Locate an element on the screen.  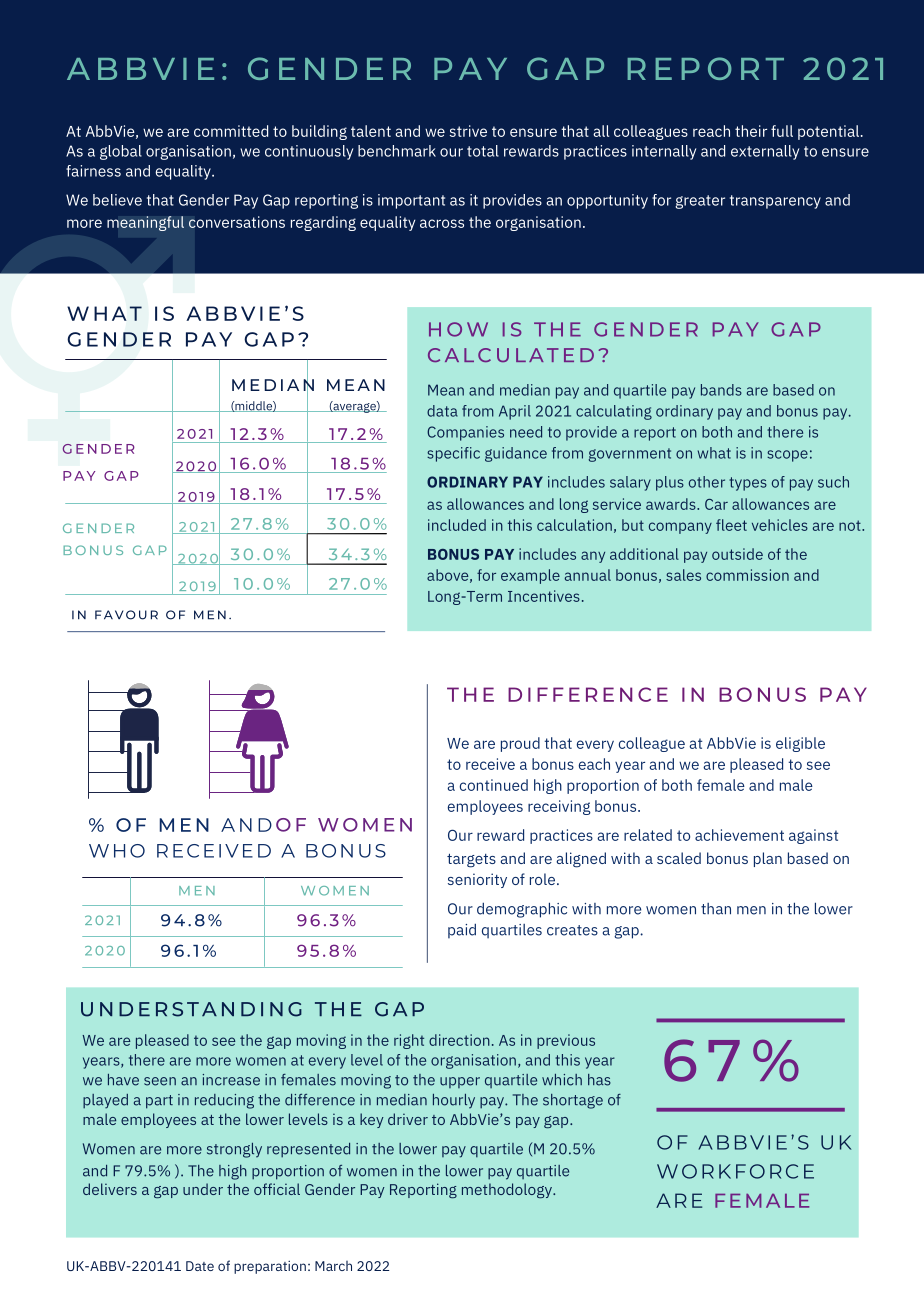
data is located at coordinates (442, 411).
